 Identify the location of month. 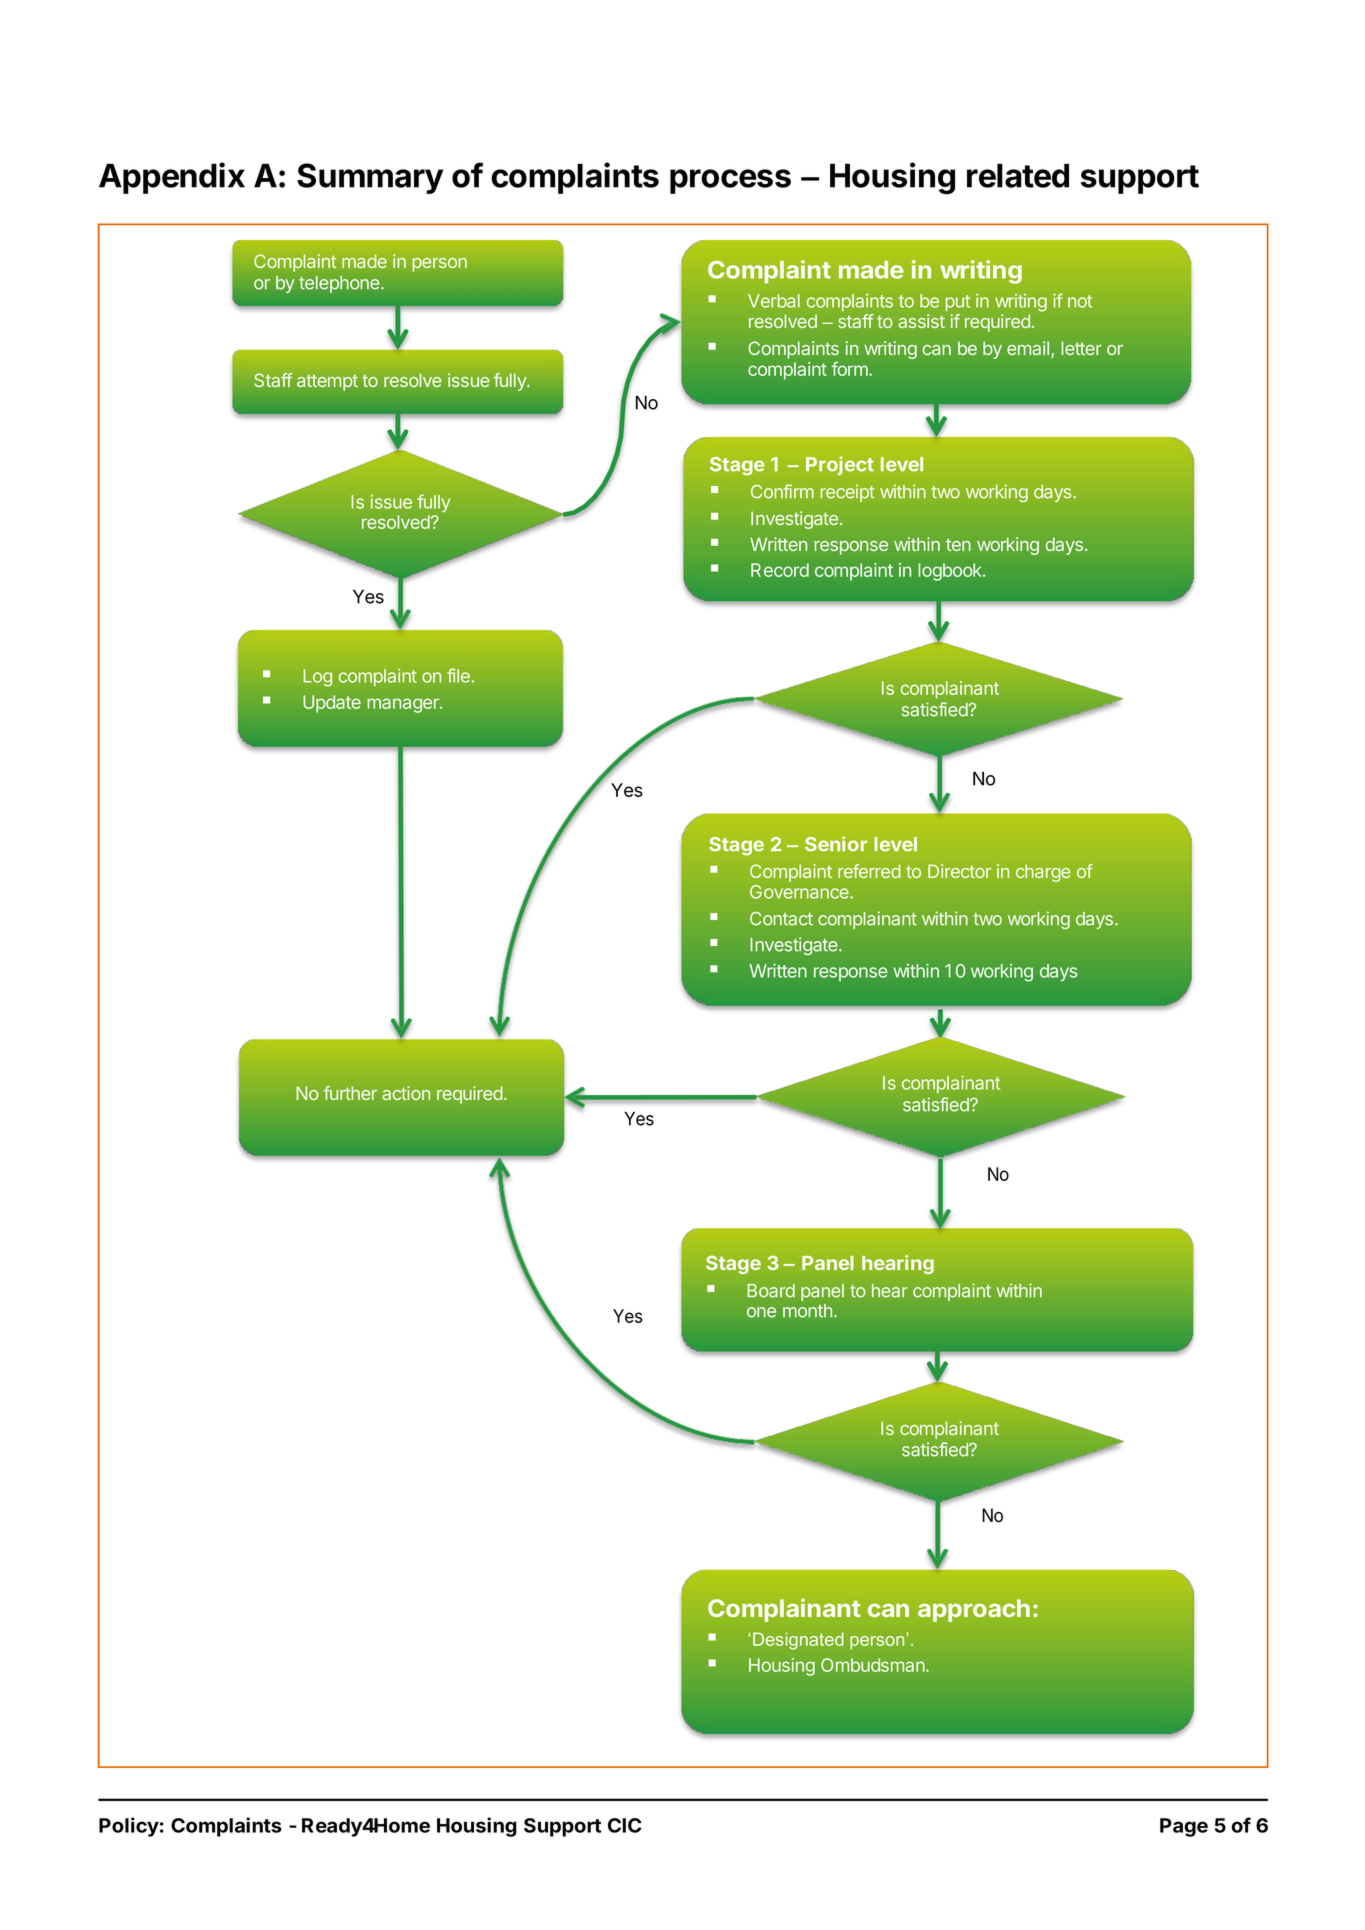
(807, 1311).
